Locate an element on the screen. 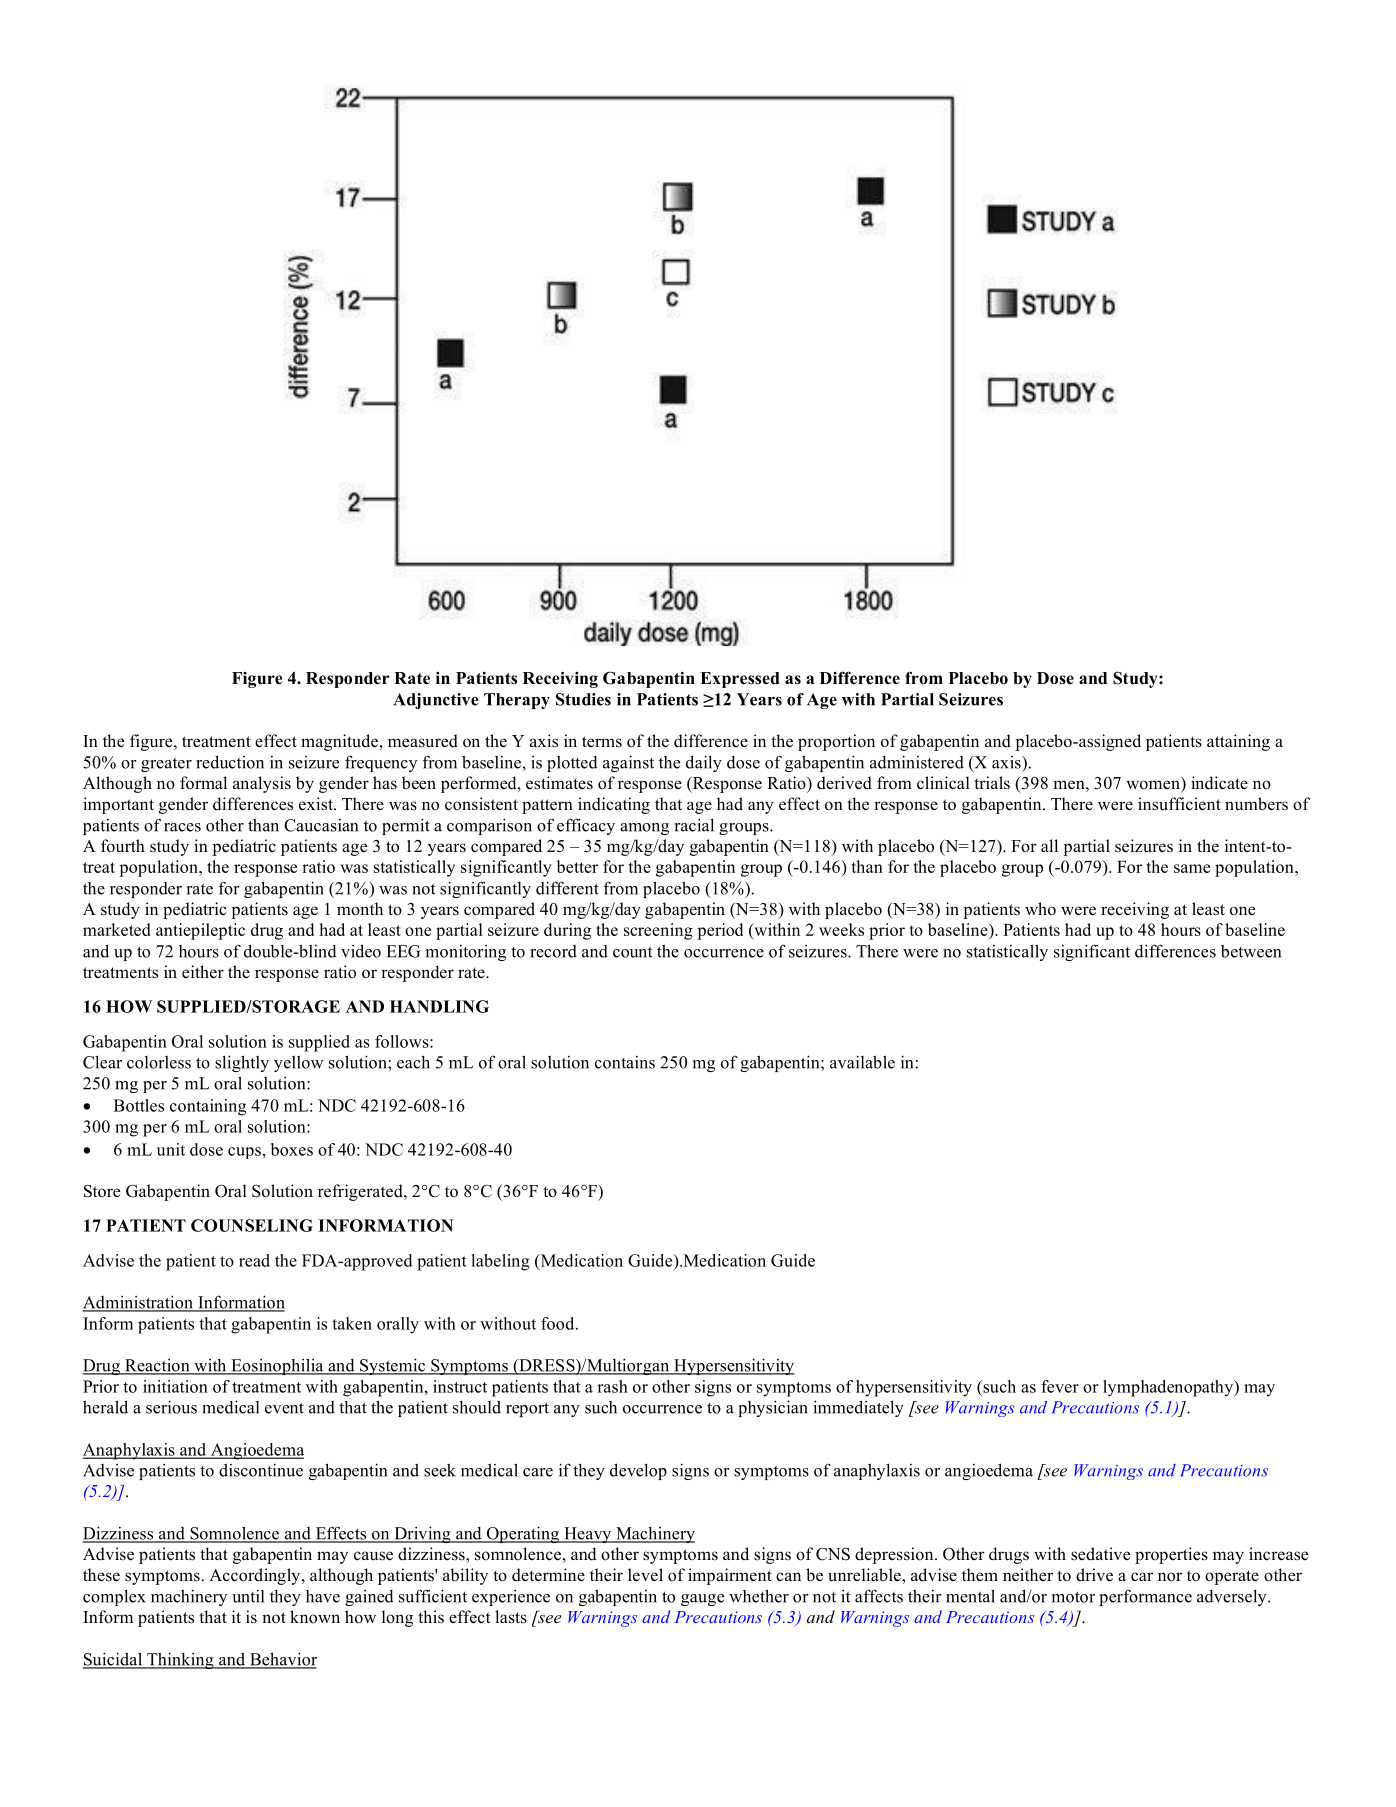 The image size is (1396, 1807). contains is located at coordinates (625, 1062).
